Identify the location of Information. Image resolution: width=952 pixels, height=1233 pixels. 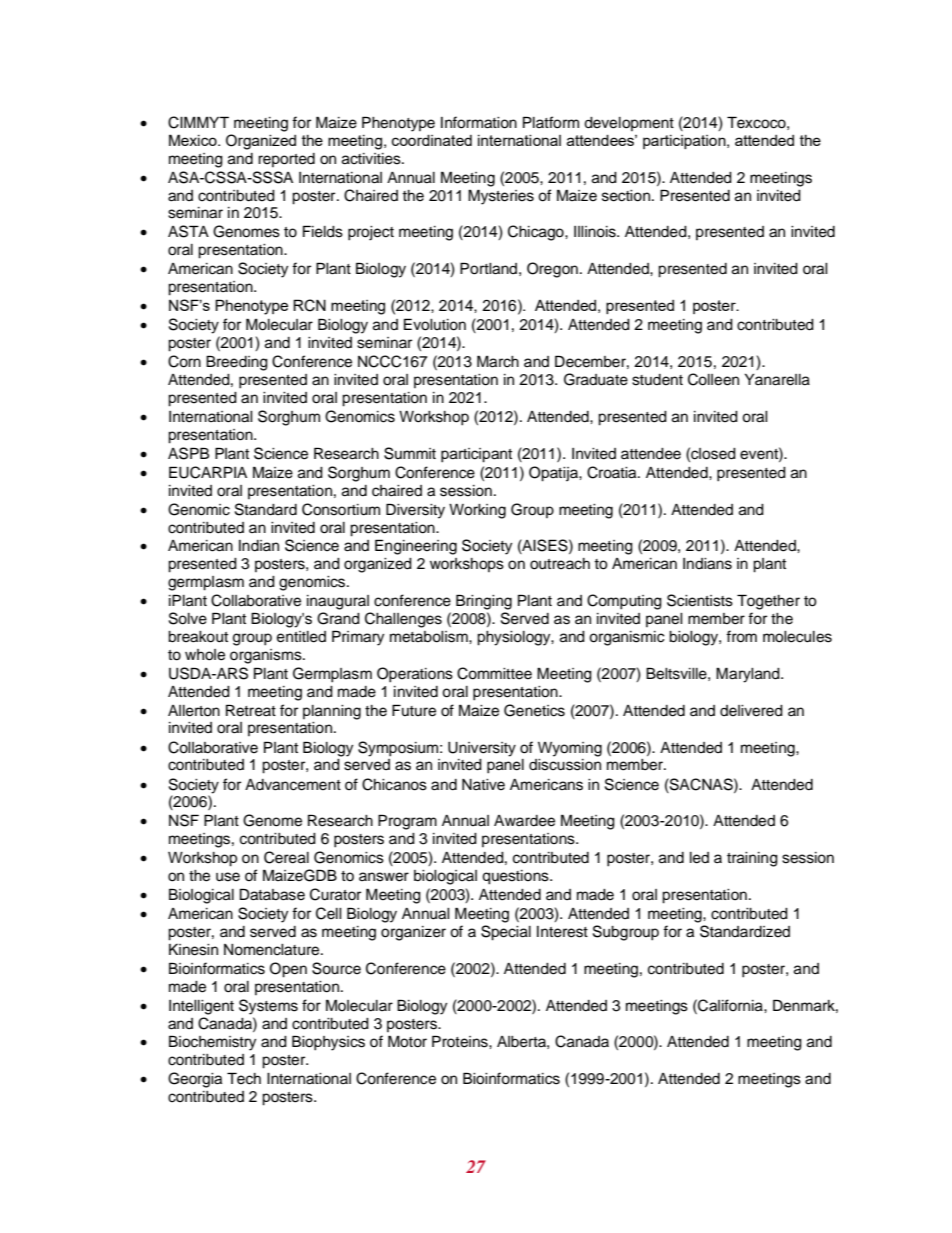
(479, 122).
